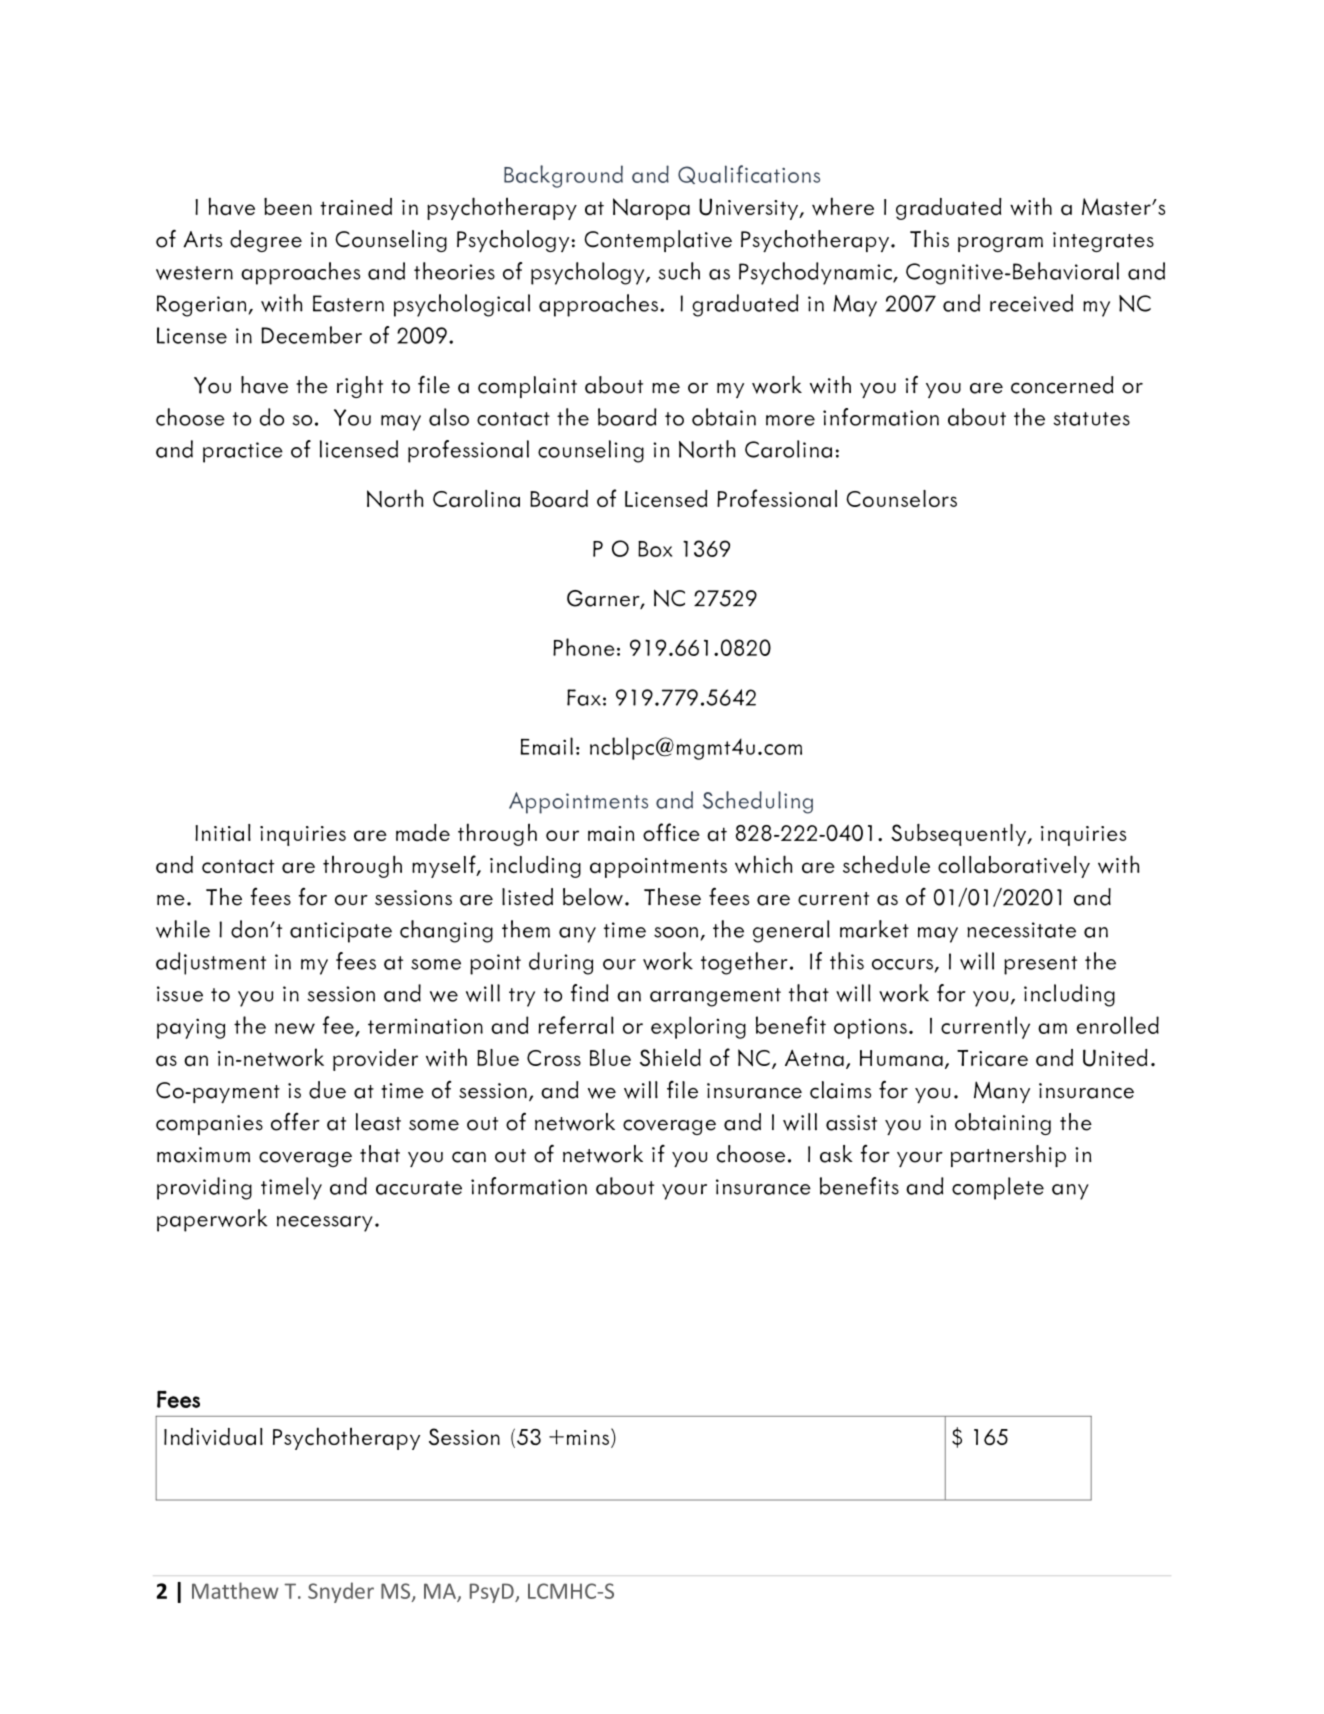  Describe the element at coordinates (295, 1121) in the screenshot. I see `offer` at that location.
